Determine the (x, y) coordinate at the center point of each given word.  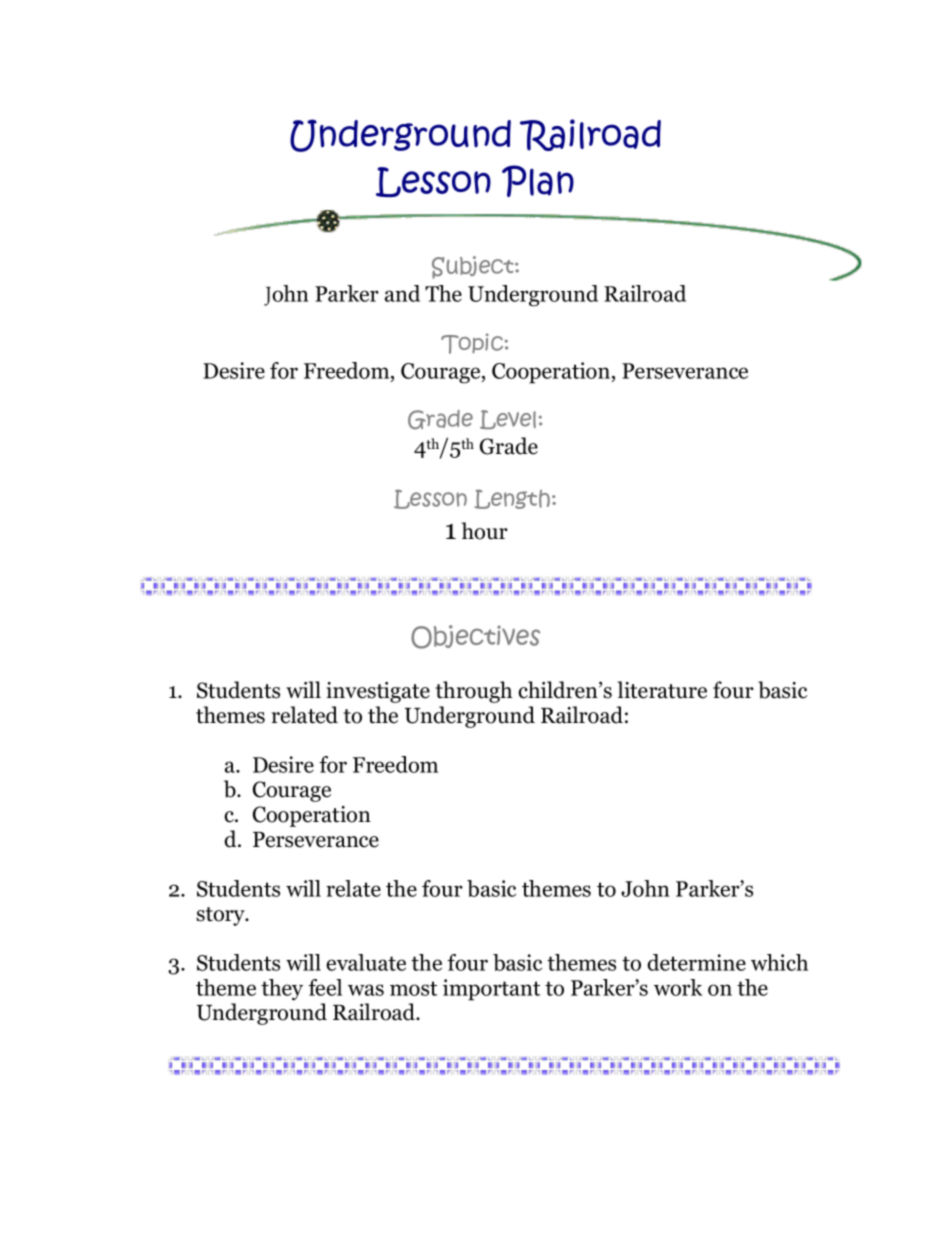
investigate (378, 692)
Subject (474, 267)
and (402, 293)
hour (485, 531)
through (473, 692)
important (491, 990)
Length (512, 499)
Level (508, 419)
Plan (538, 181)
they (282, 990)
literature (662, 690)
